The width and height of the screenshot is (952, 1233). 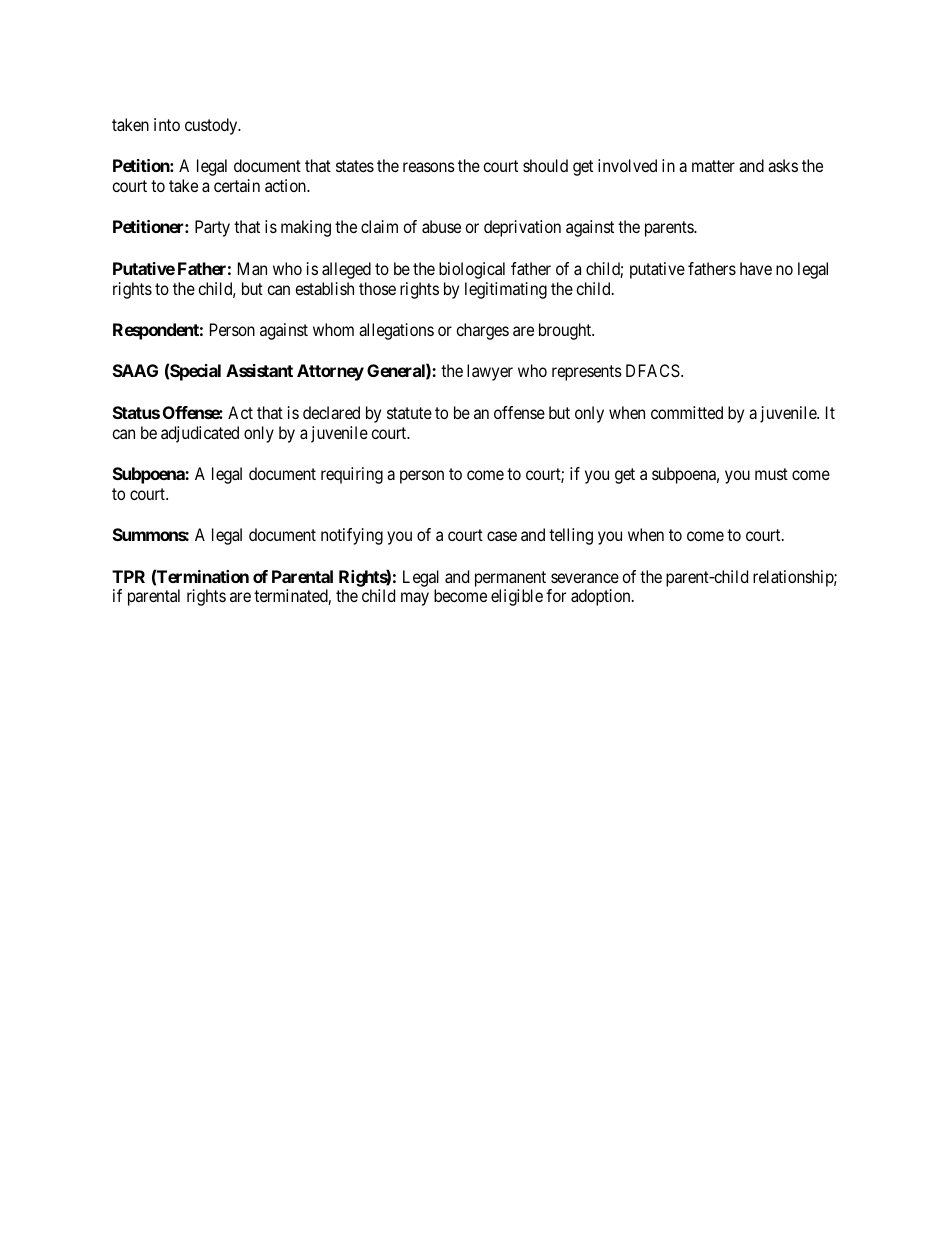 I want to click on custody, so click(x=212, y=126).
